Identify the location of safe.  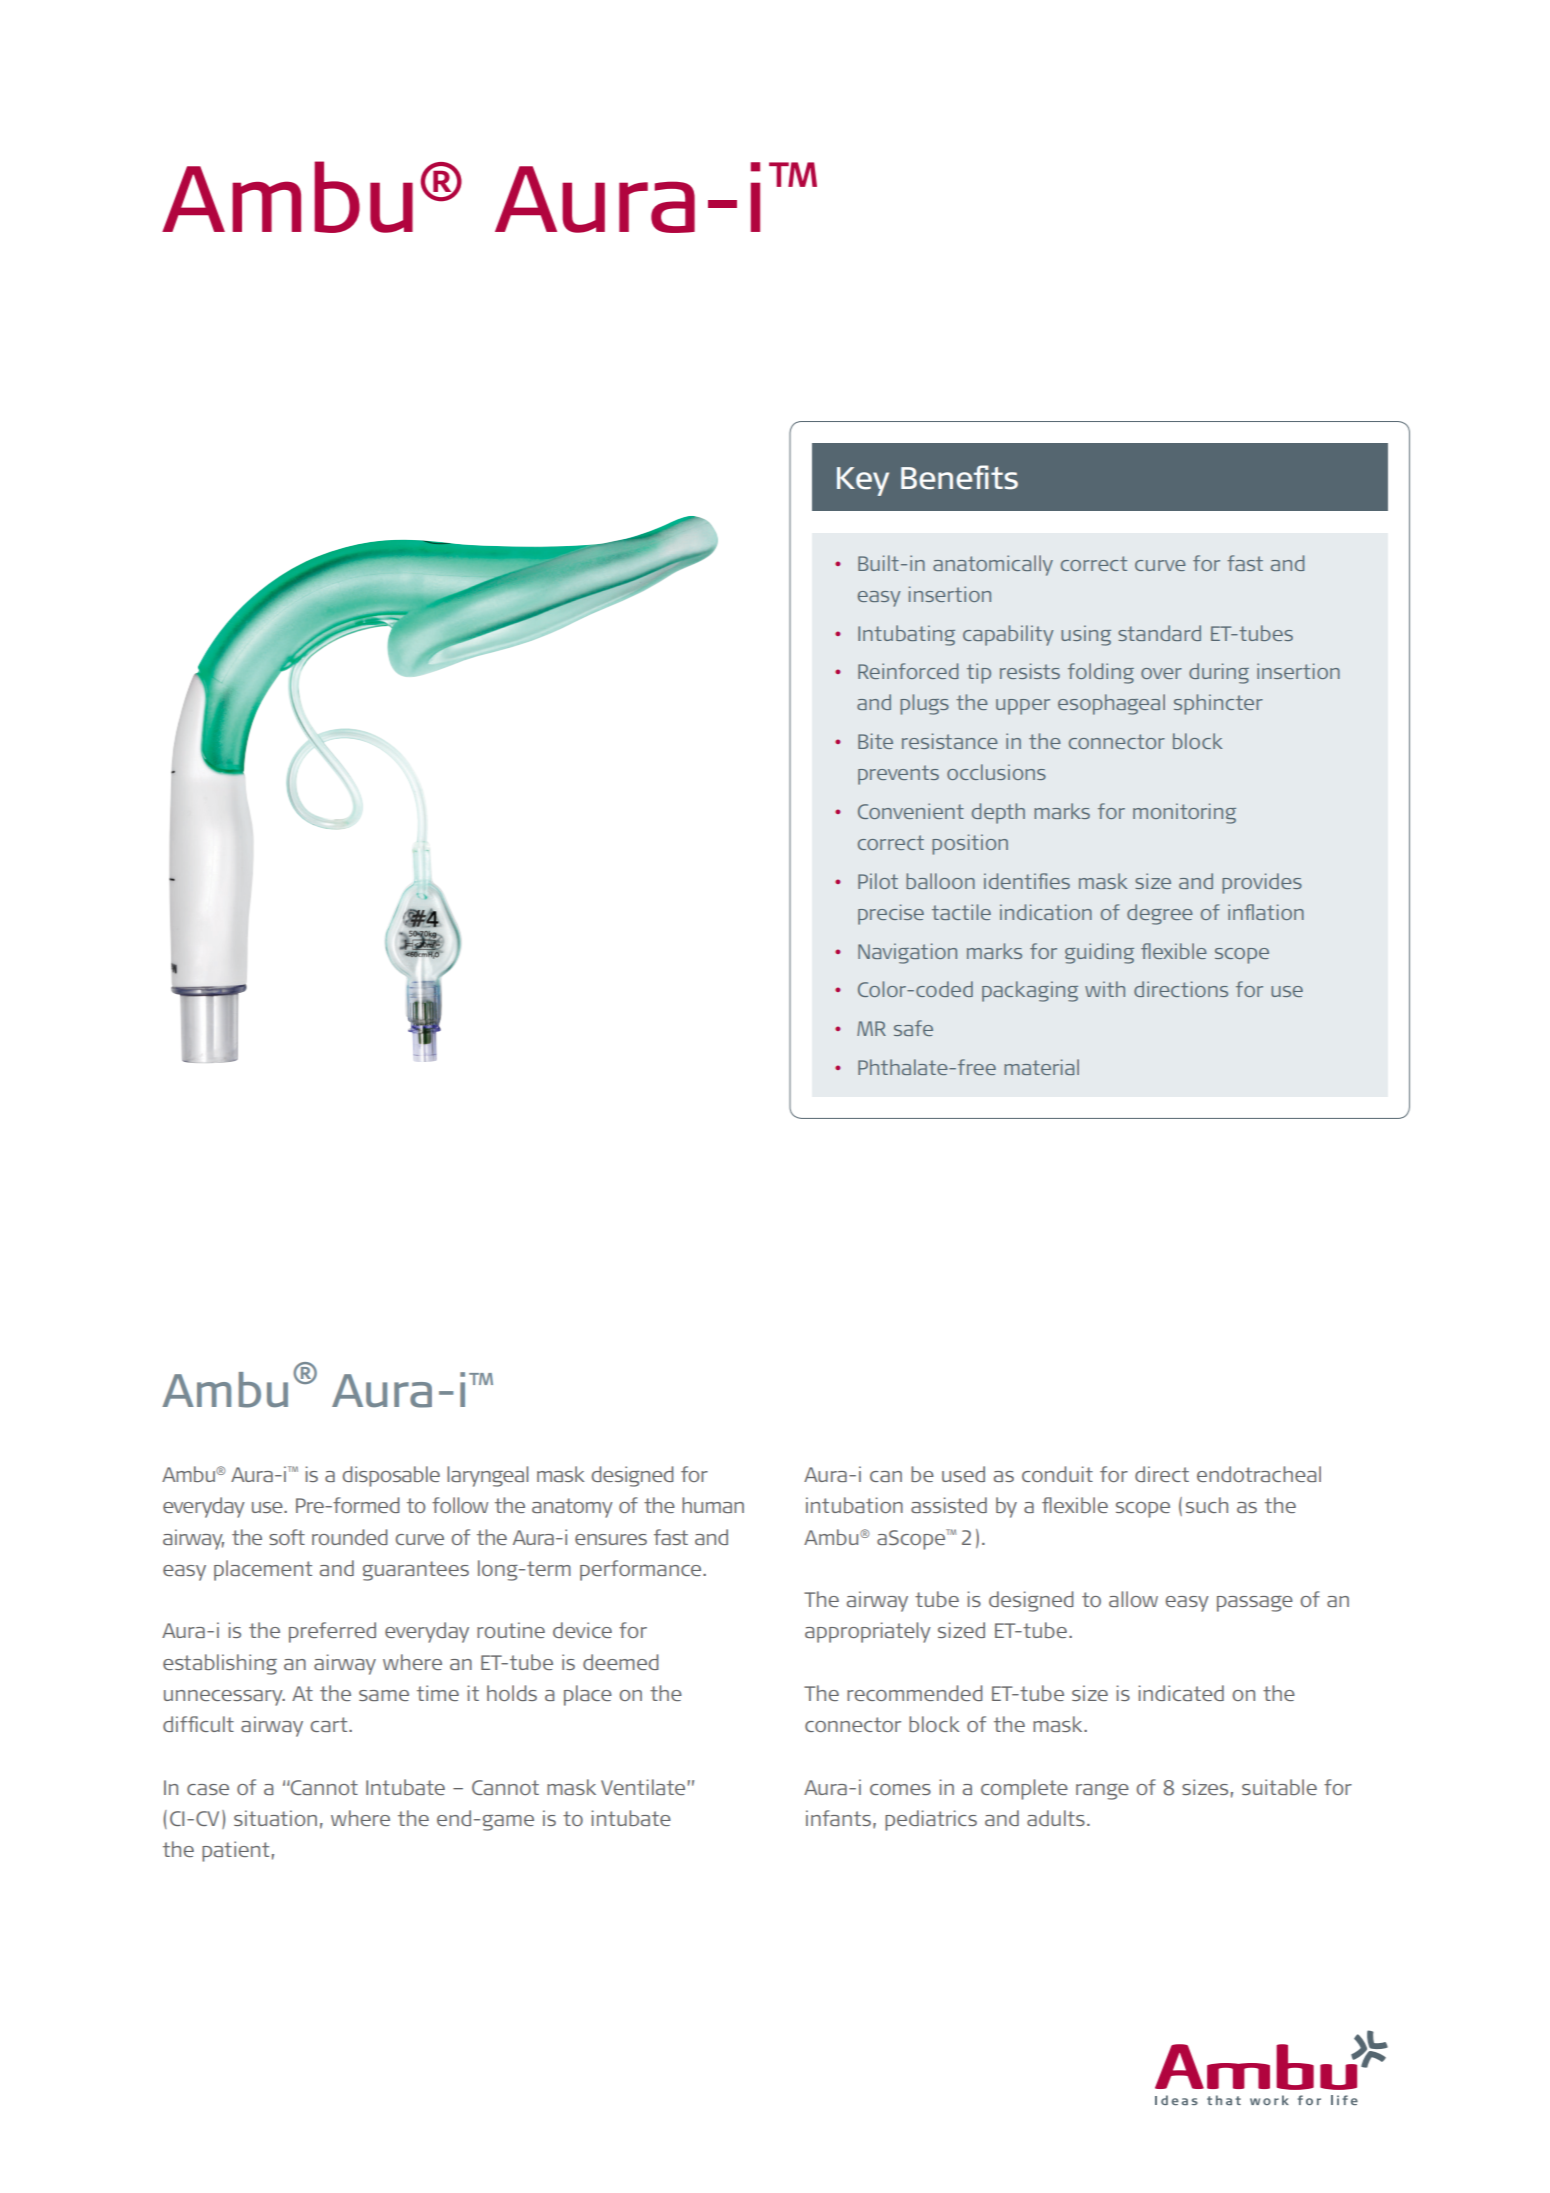
(913, 1028).
